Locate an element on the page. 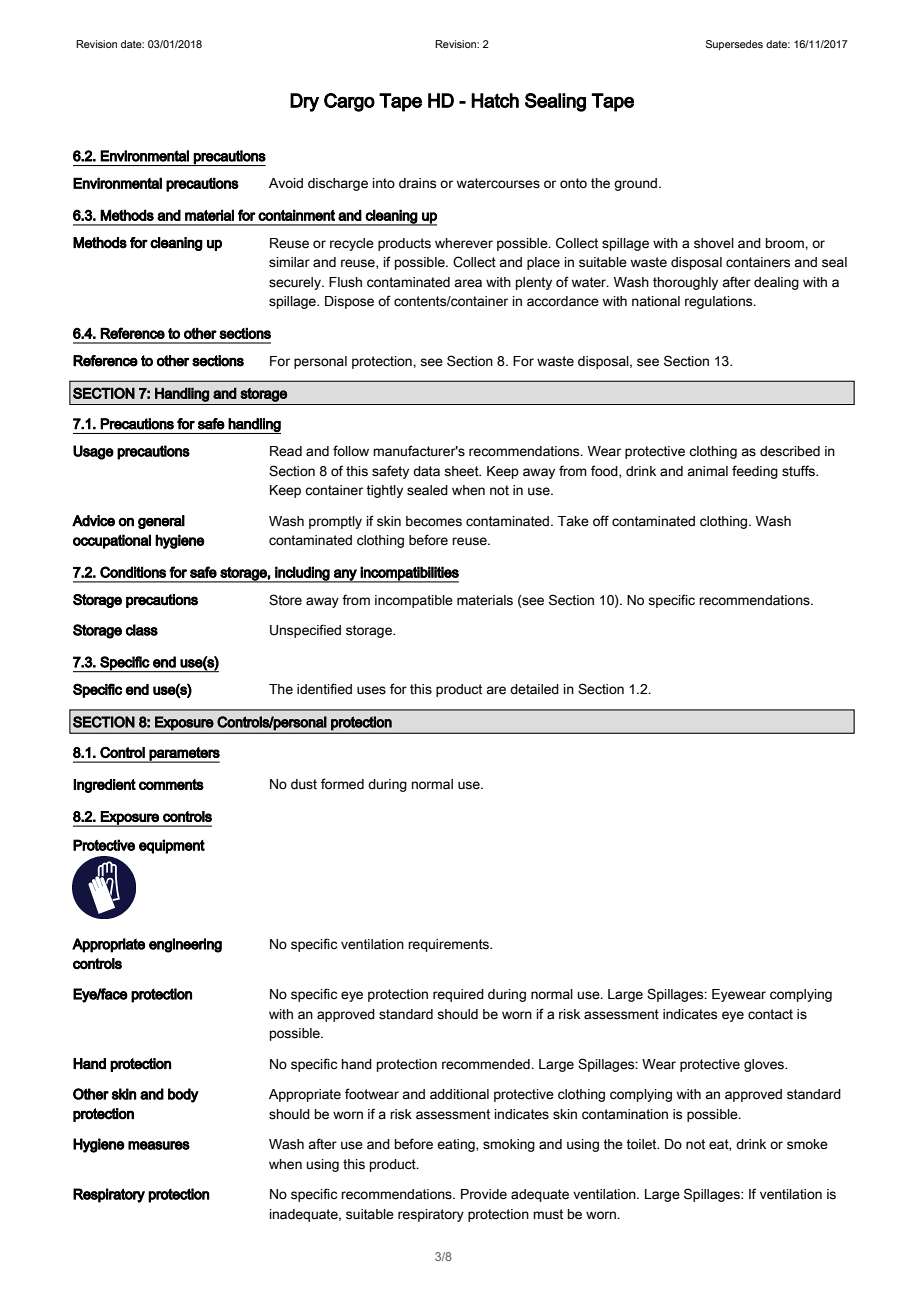 Image resolution: width=924 pixels, height=1308 pixels. incompatible is located at coordinates (414, 601).
